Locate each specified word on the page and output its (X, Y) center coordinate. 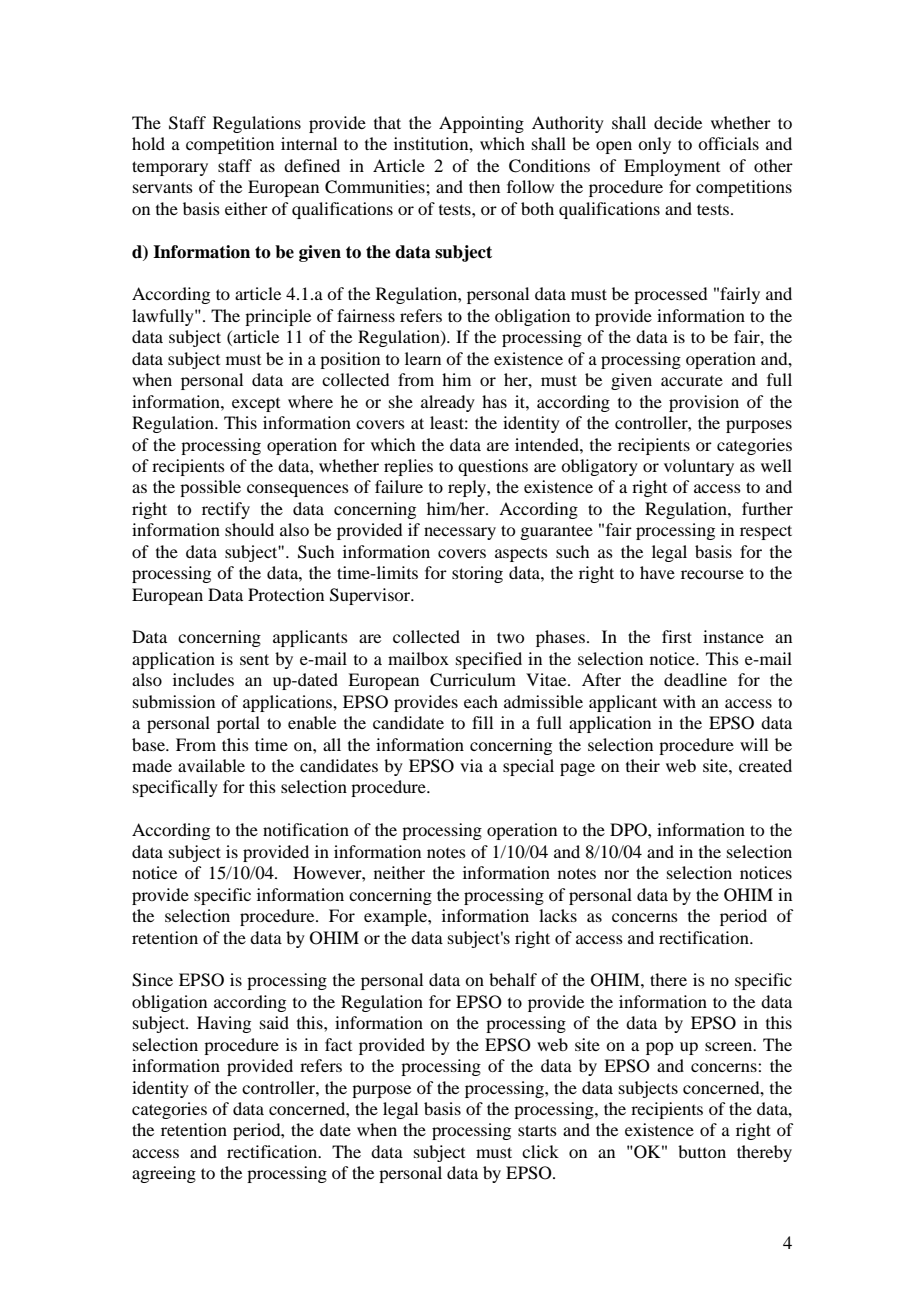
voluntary (699, 467)
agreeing (164, 1174)
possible (210, 488)
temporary (170, 168)
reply (468, 488)
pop (659, 1048)
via (471, 765)
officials (728, 143)
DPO (629, 830)
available (211, 765)
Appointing (481, 124)
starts (537, 1130)
